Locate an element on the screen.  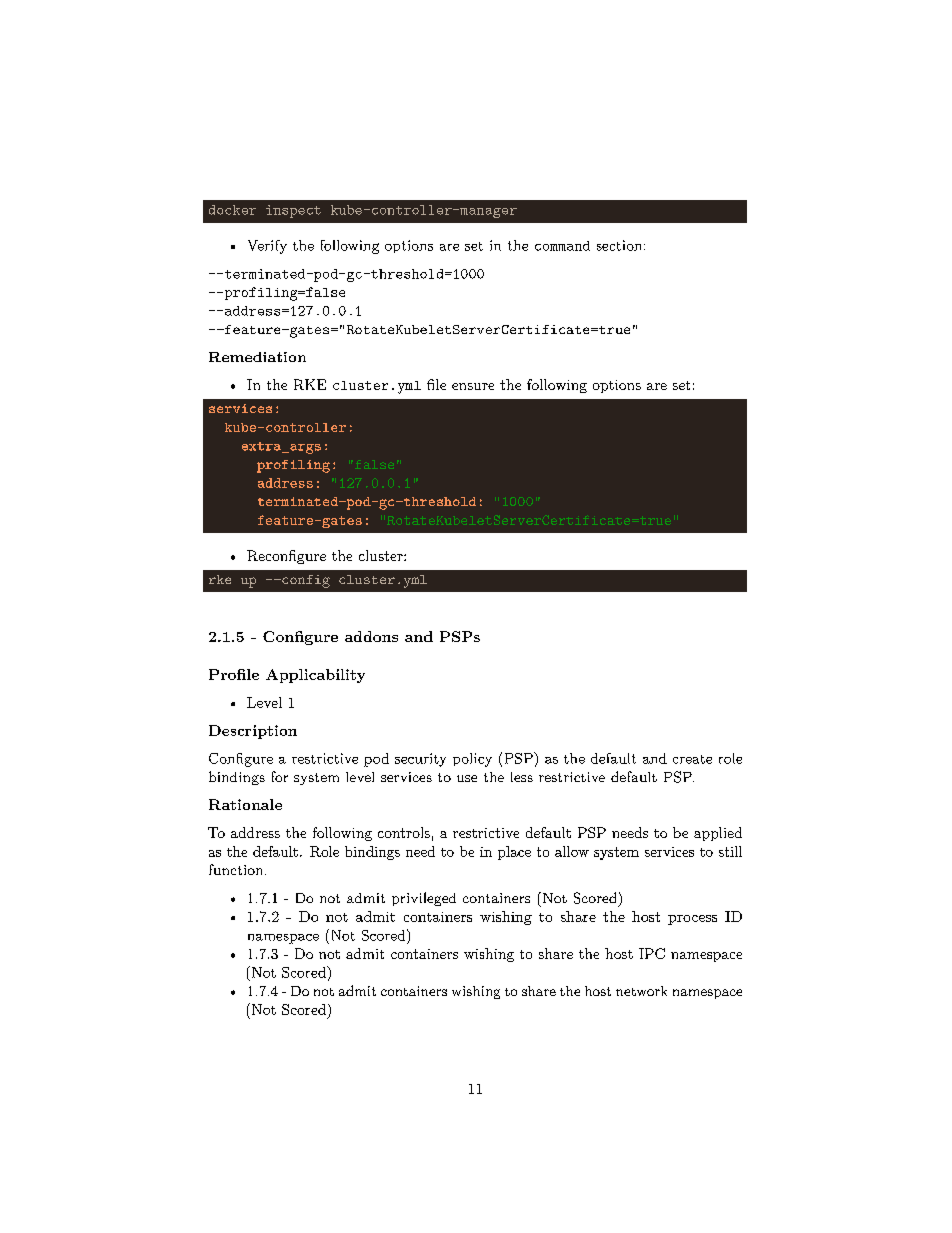
inspect is located at coordinates (293, 211).
